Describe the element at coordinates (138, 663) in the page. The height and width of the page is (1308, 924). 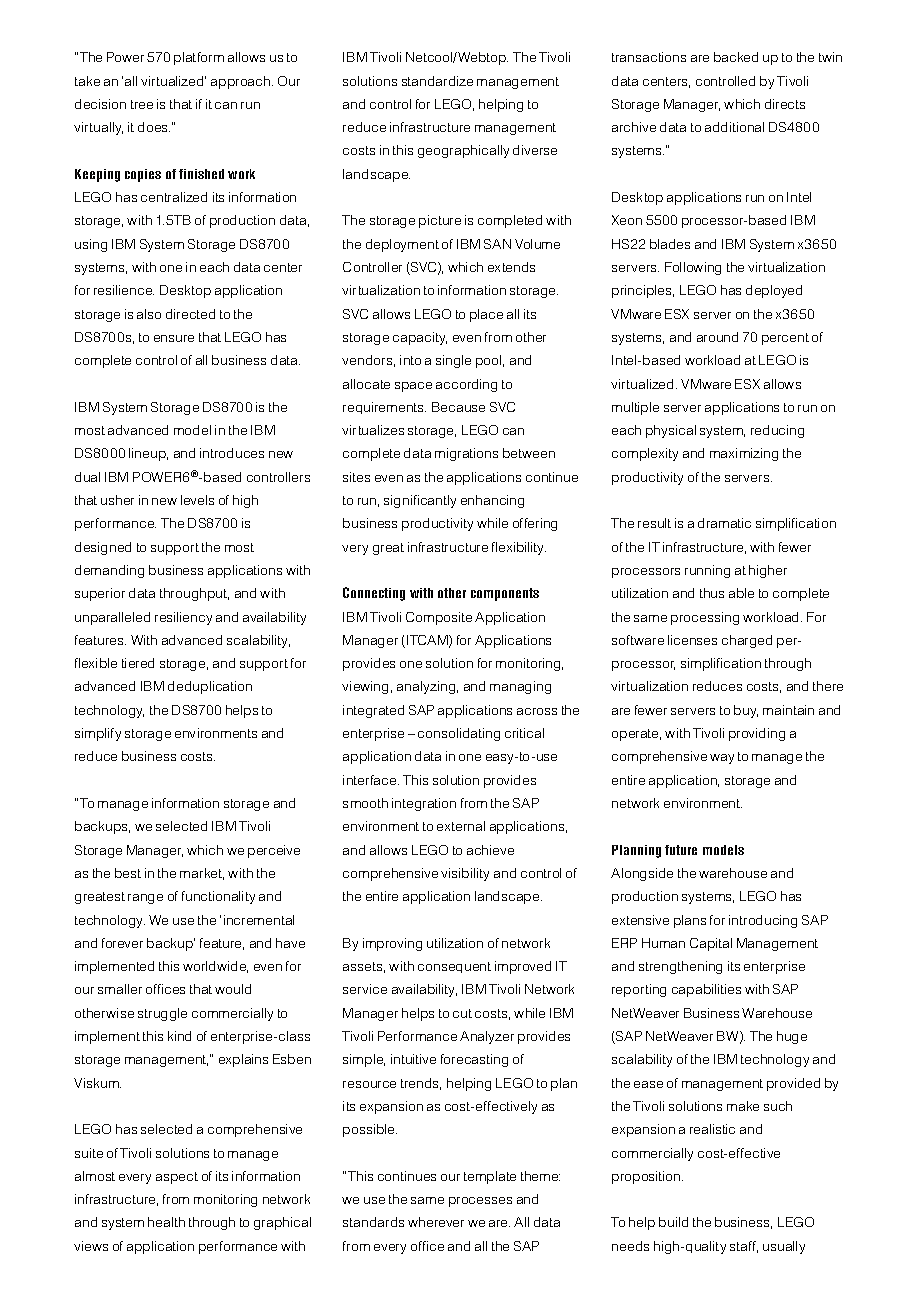
I see `tiered` at that location.
